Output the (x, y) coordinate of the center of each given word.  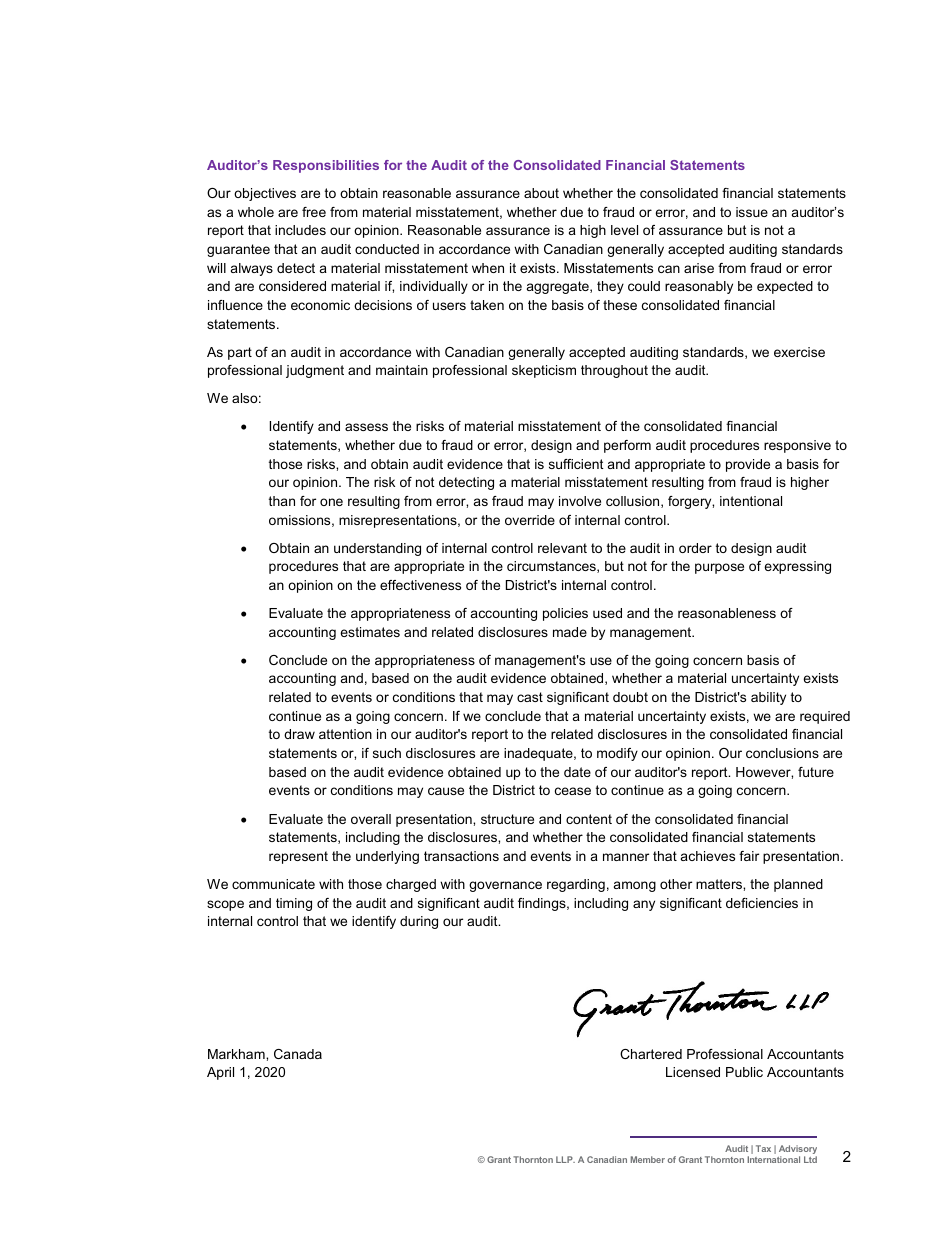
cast (530, 697)
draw (299, 734)
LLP (565, 1159)
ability (768, 698)
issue (752, 212)
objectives (265, 194)
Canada (298, 1054)
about (541, 193)
